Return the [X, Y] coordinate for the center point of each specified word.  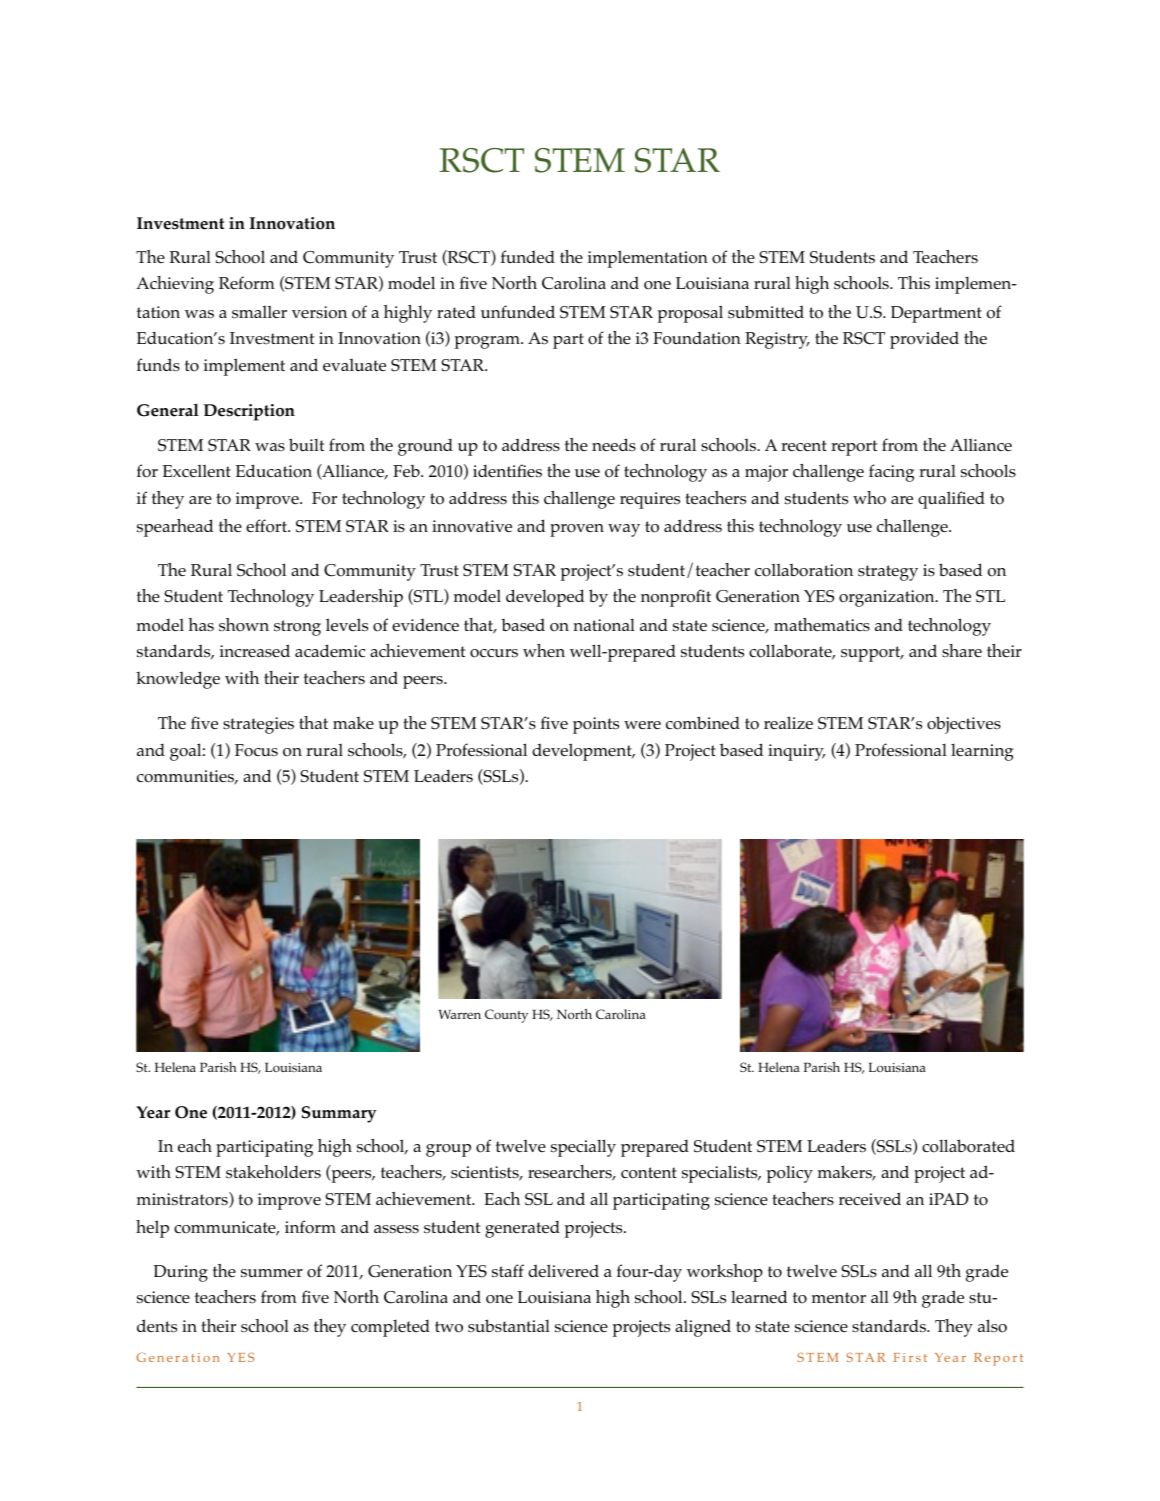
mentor [839, 1298]
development [583, 752]
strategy [888, 573]
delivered [563, 1270]
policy [790, 1174]
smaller [259, 312]
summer [272, 1273]
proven [577, 530]
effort [268, 526]
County [506, 1016]
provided [924, 340]
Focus [256, 750]
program [488, 342]
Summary [339, 1114]
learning [982, 752]
